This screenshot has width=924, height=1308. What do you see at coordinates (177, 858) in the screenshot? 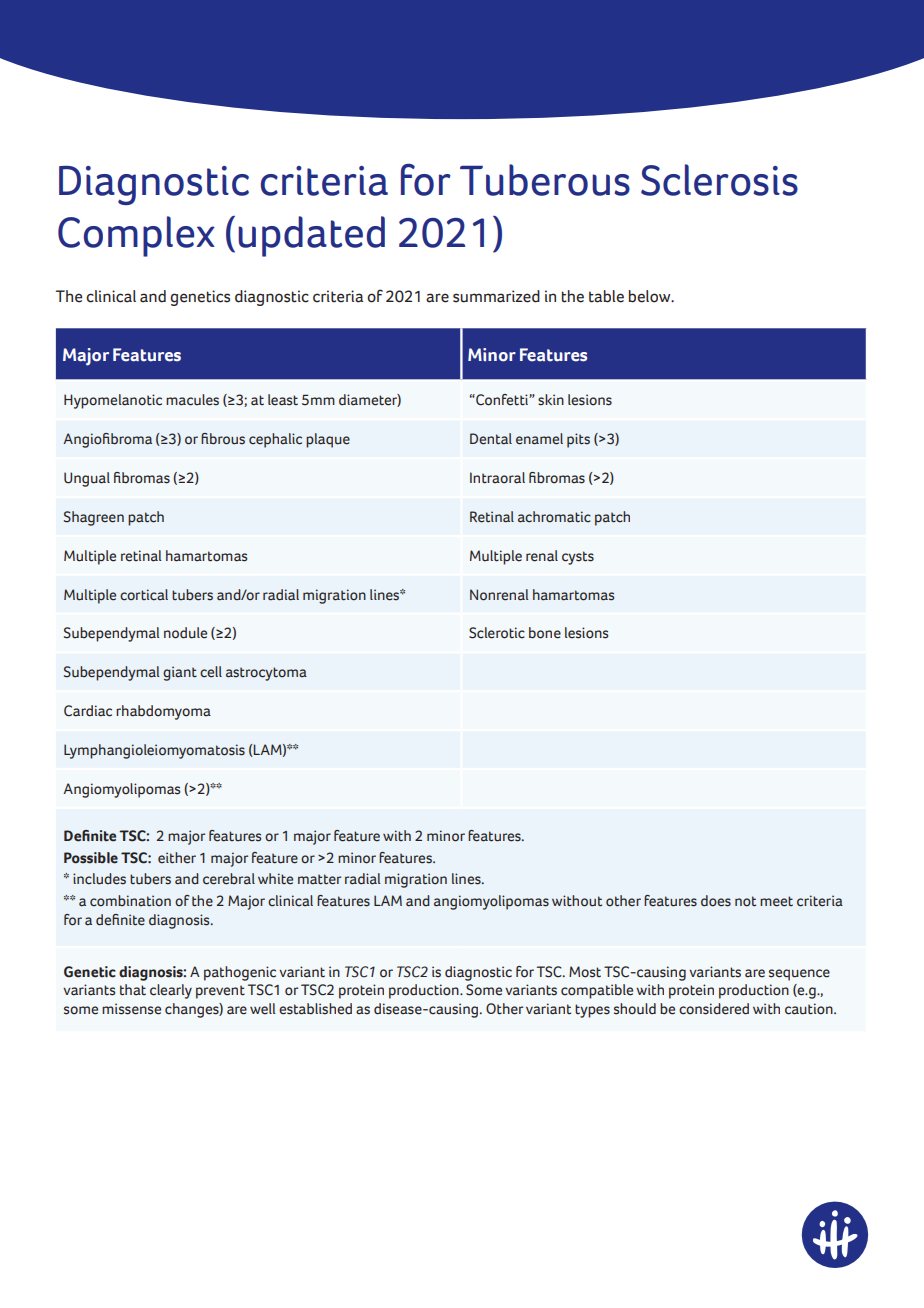
I see `either` at bounding box center [177, 858].
